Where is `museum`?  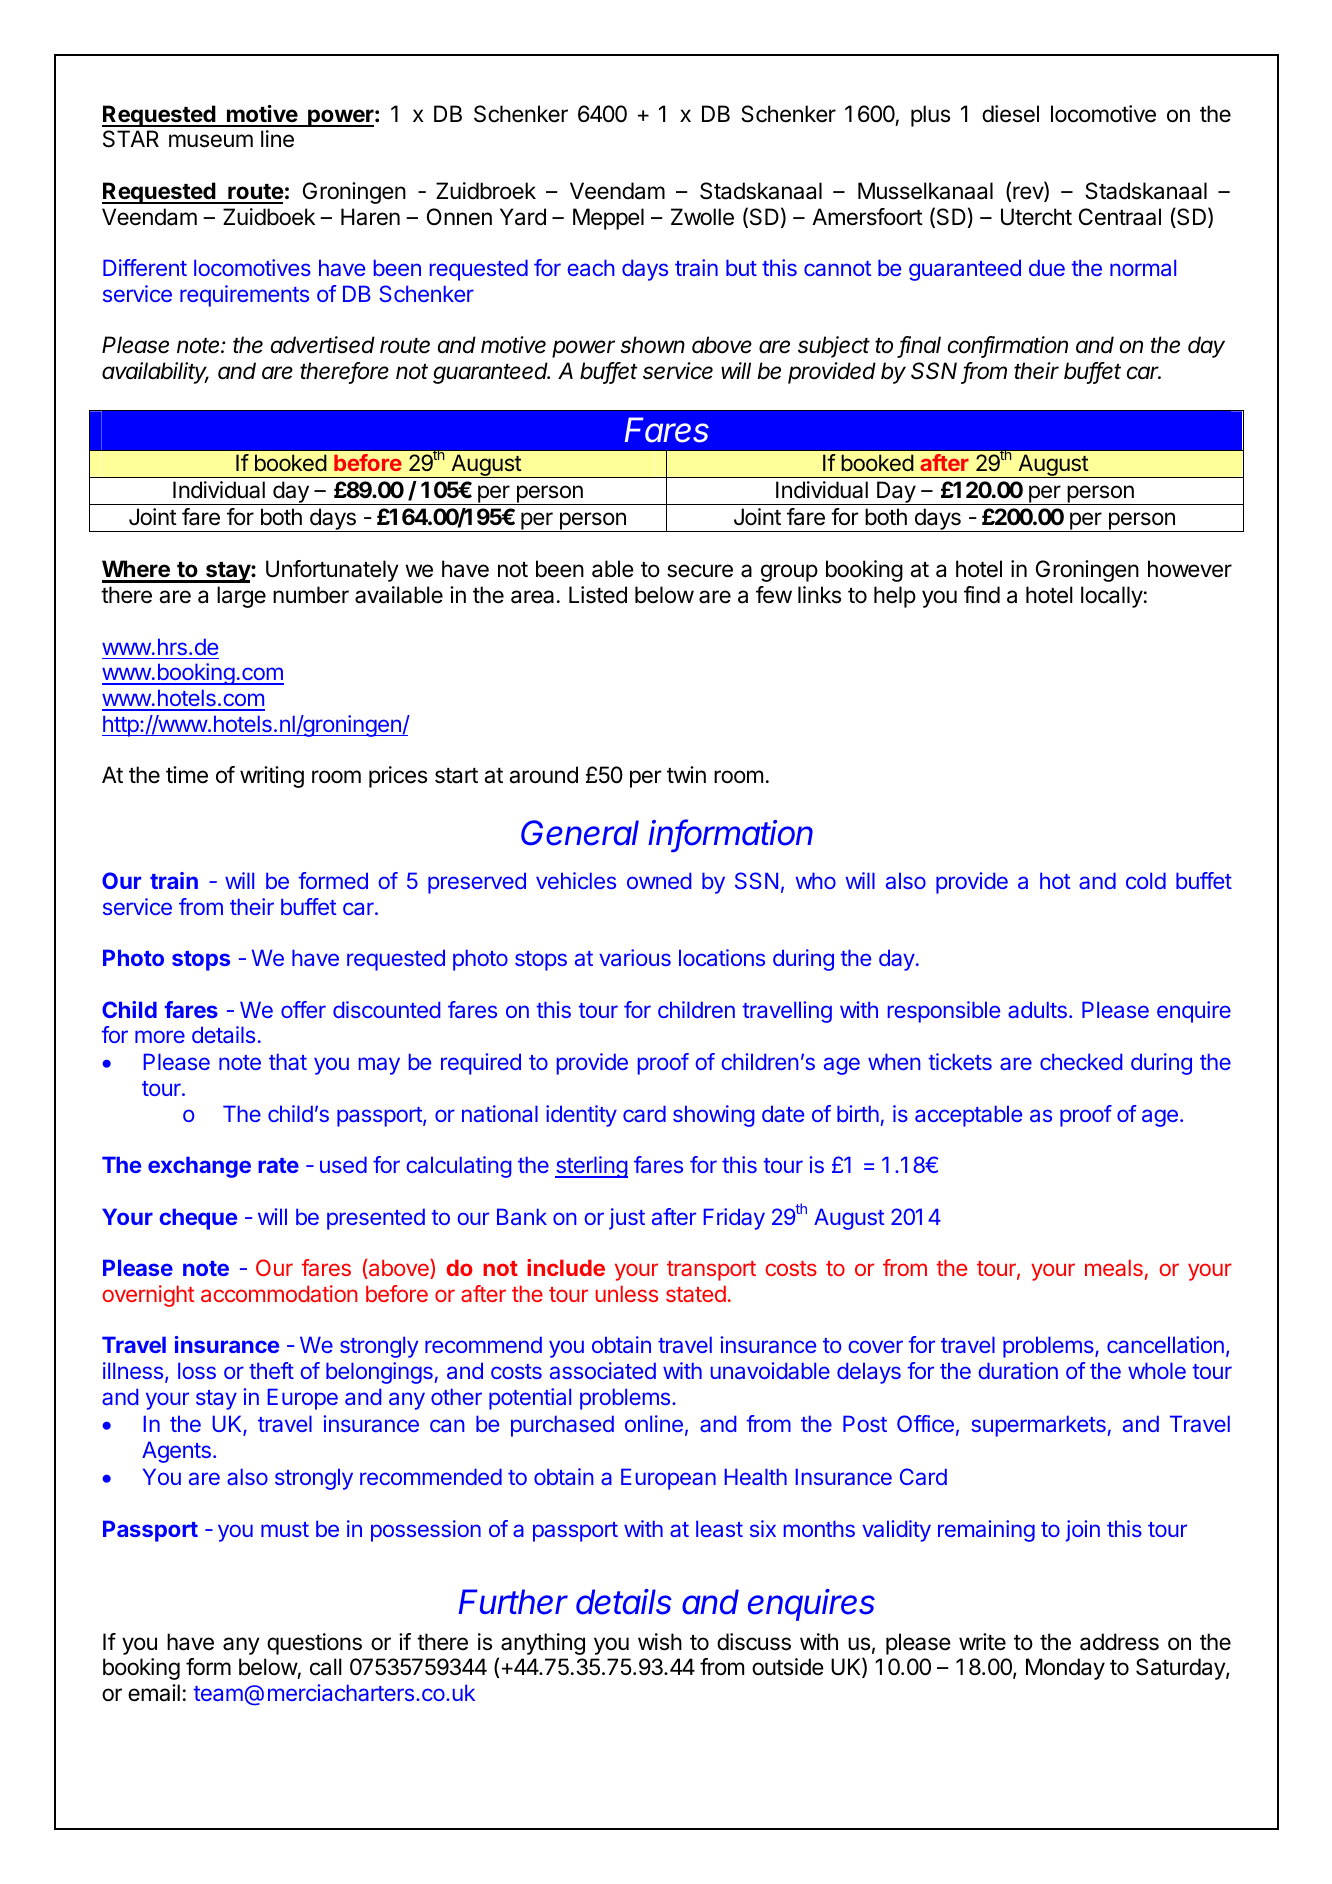 museum is located at coordinates (211, 141).
